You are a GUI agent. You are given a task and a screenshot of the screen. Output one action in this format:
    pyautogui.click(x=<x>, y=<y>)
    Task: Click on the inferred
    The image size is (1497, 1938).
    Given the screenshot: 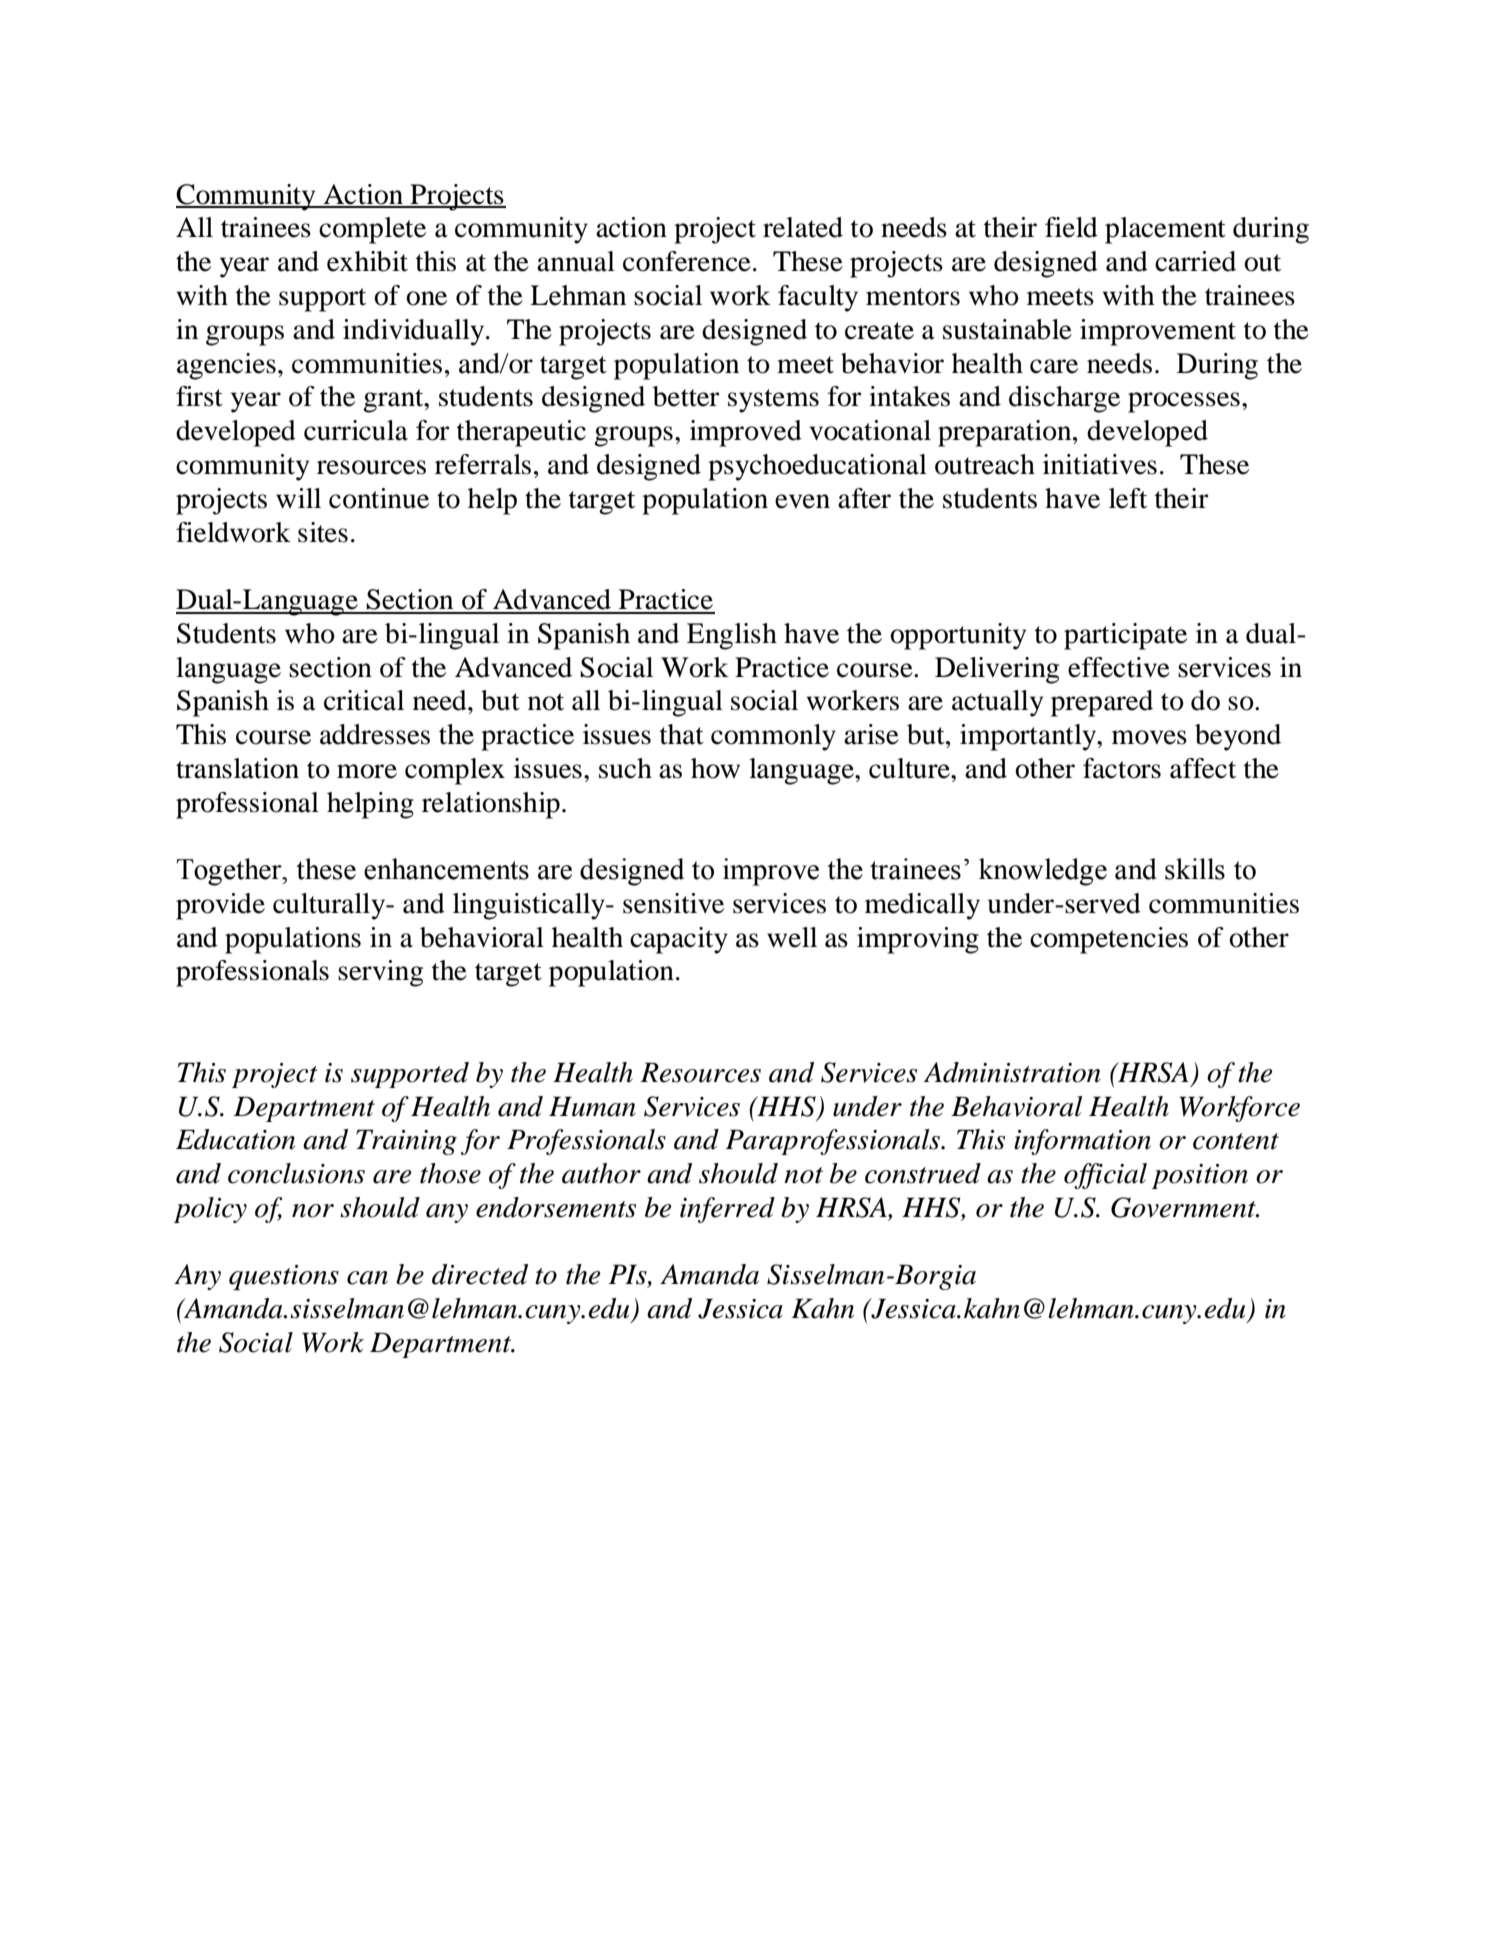 What is the action you would take?
    pyautogui.click(x=727, y=1210)
